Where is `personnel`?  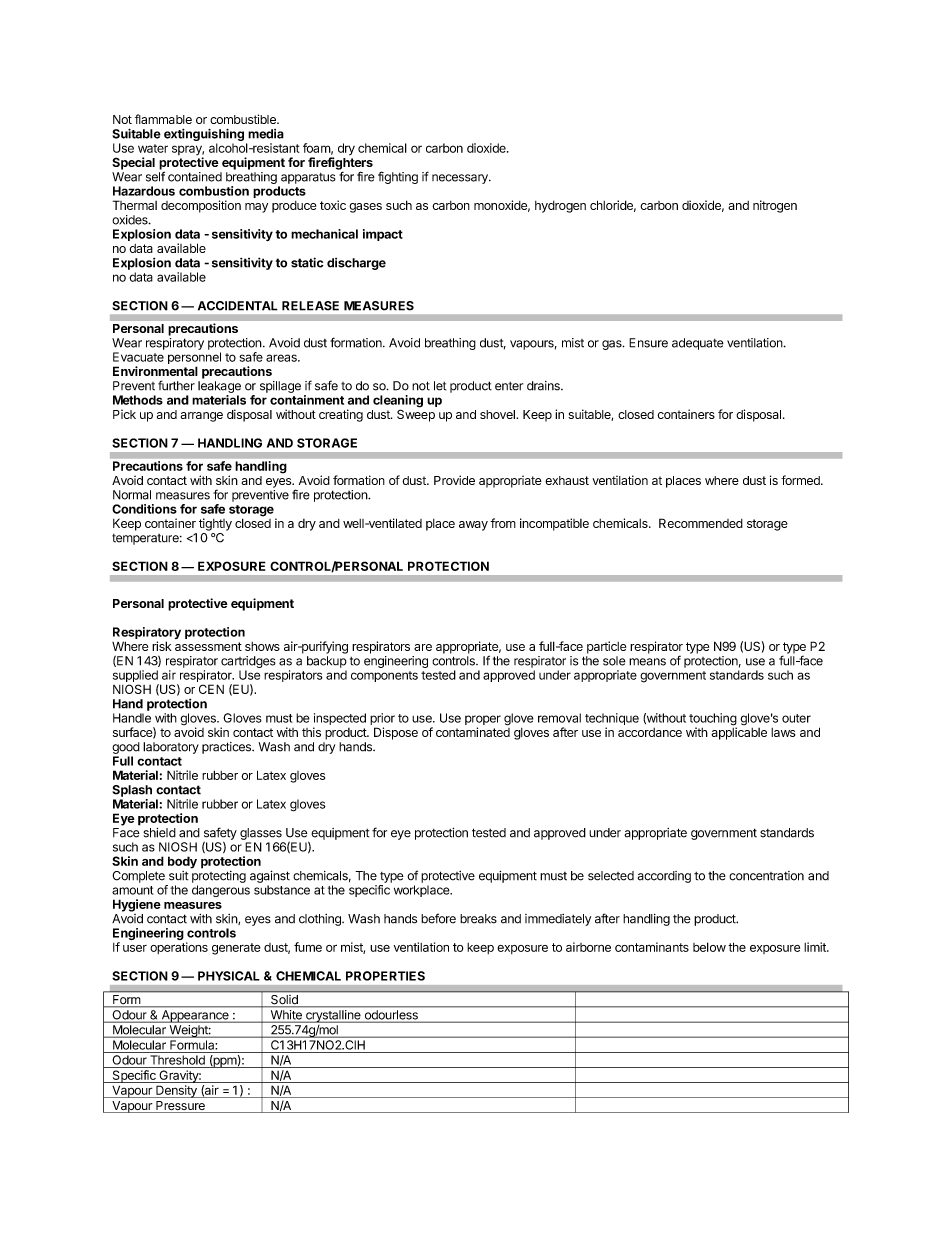
personnel is located at coordinates (194, 359).
